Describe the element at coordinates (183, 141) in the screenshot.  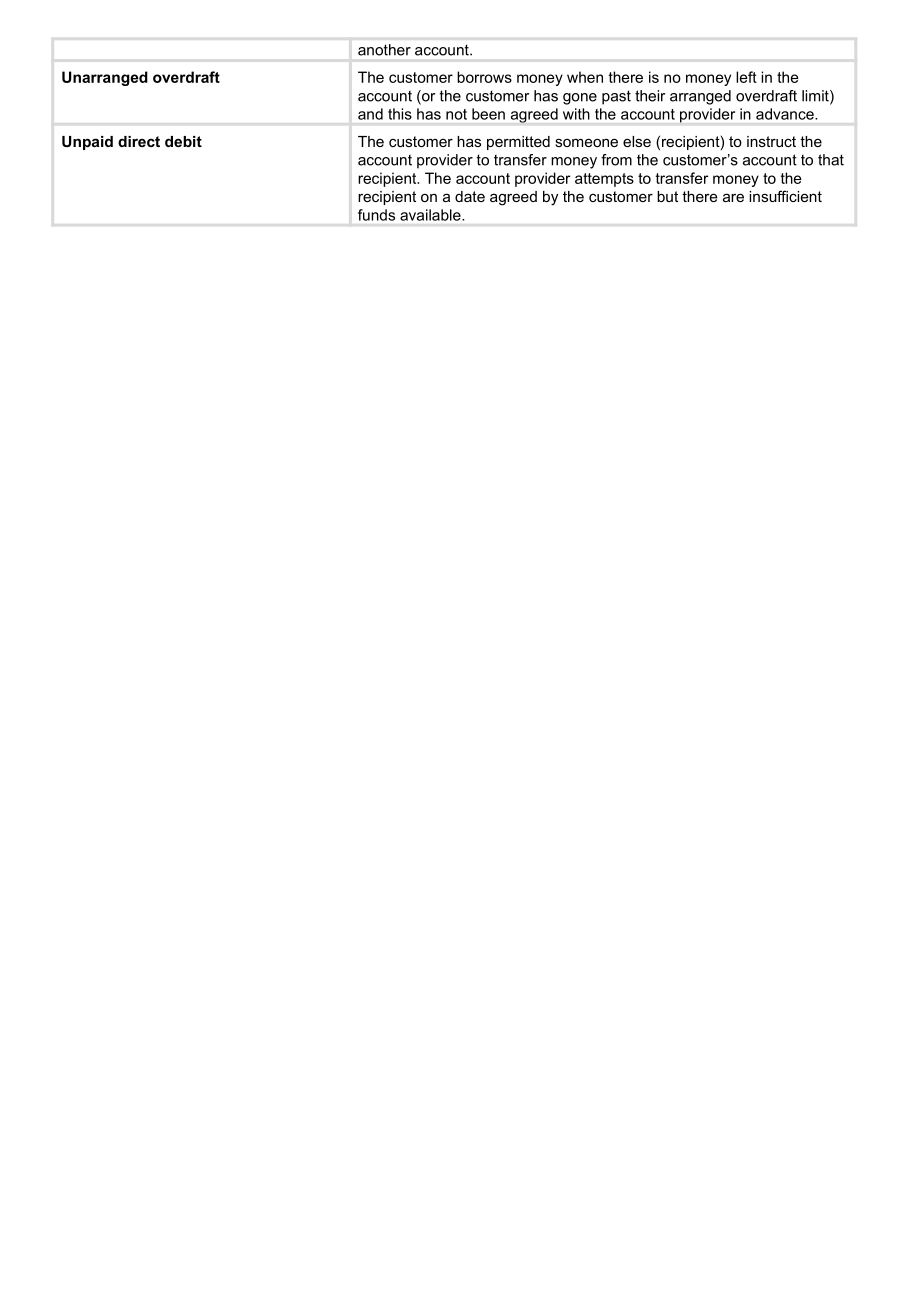
I see `debit` at that location.
